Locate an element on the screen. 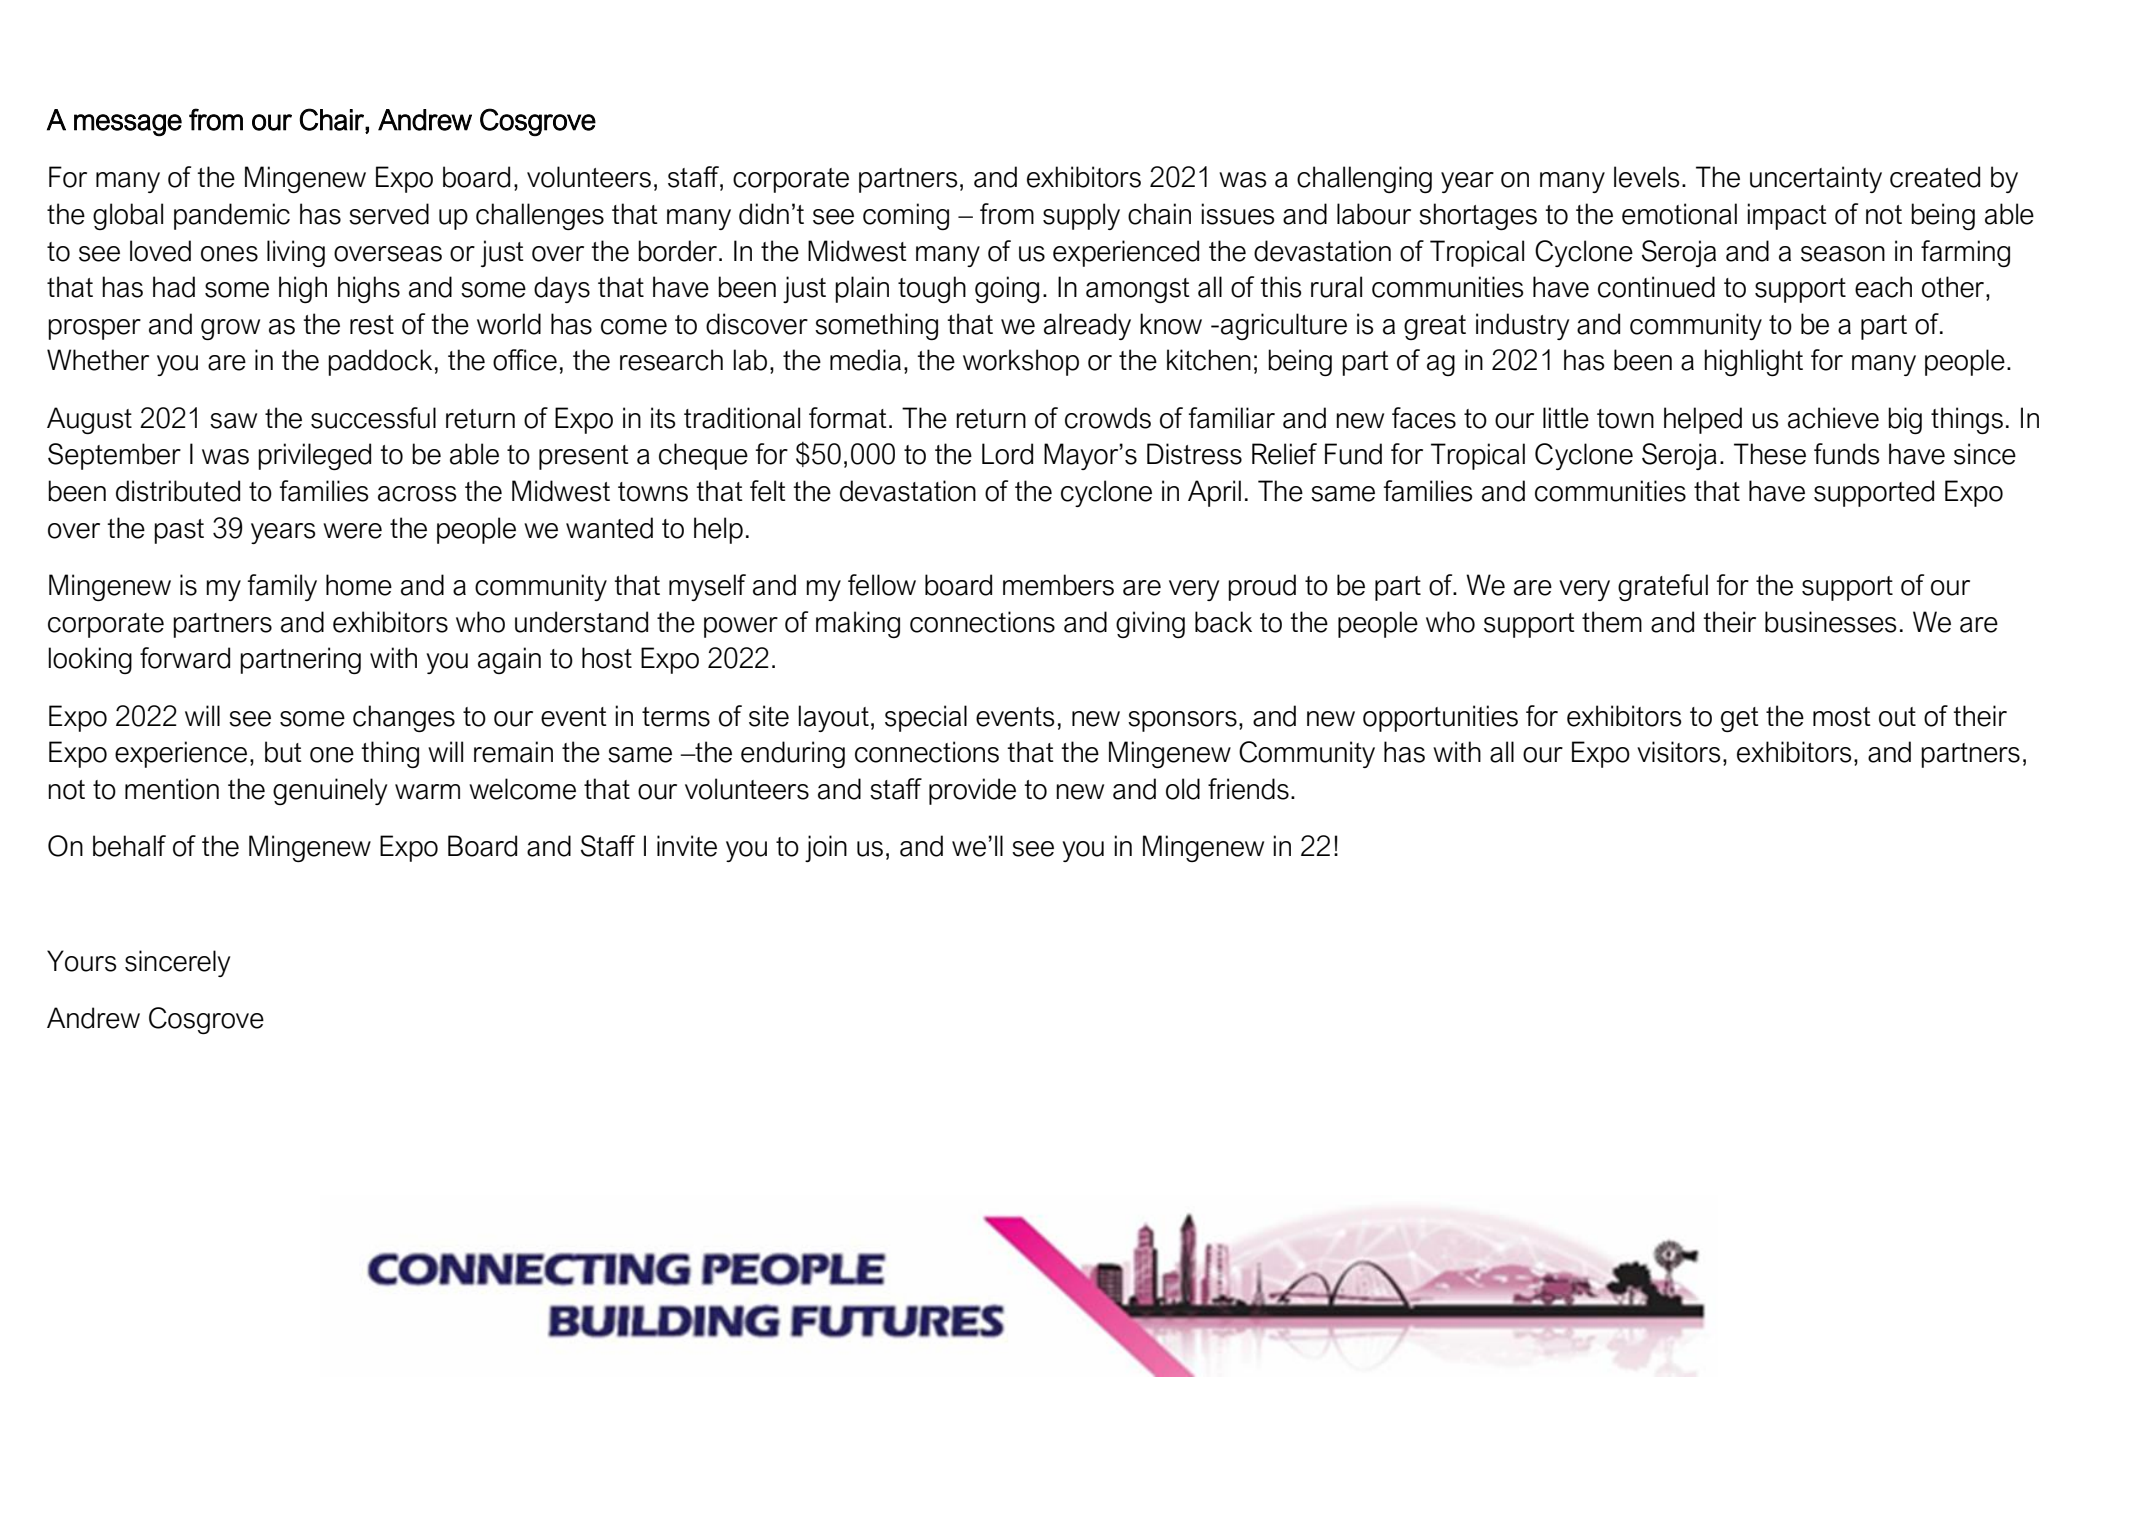 Image resolution: width=2153 pixels, height=1522 pixels. special is located at coordinates (926, 718).
